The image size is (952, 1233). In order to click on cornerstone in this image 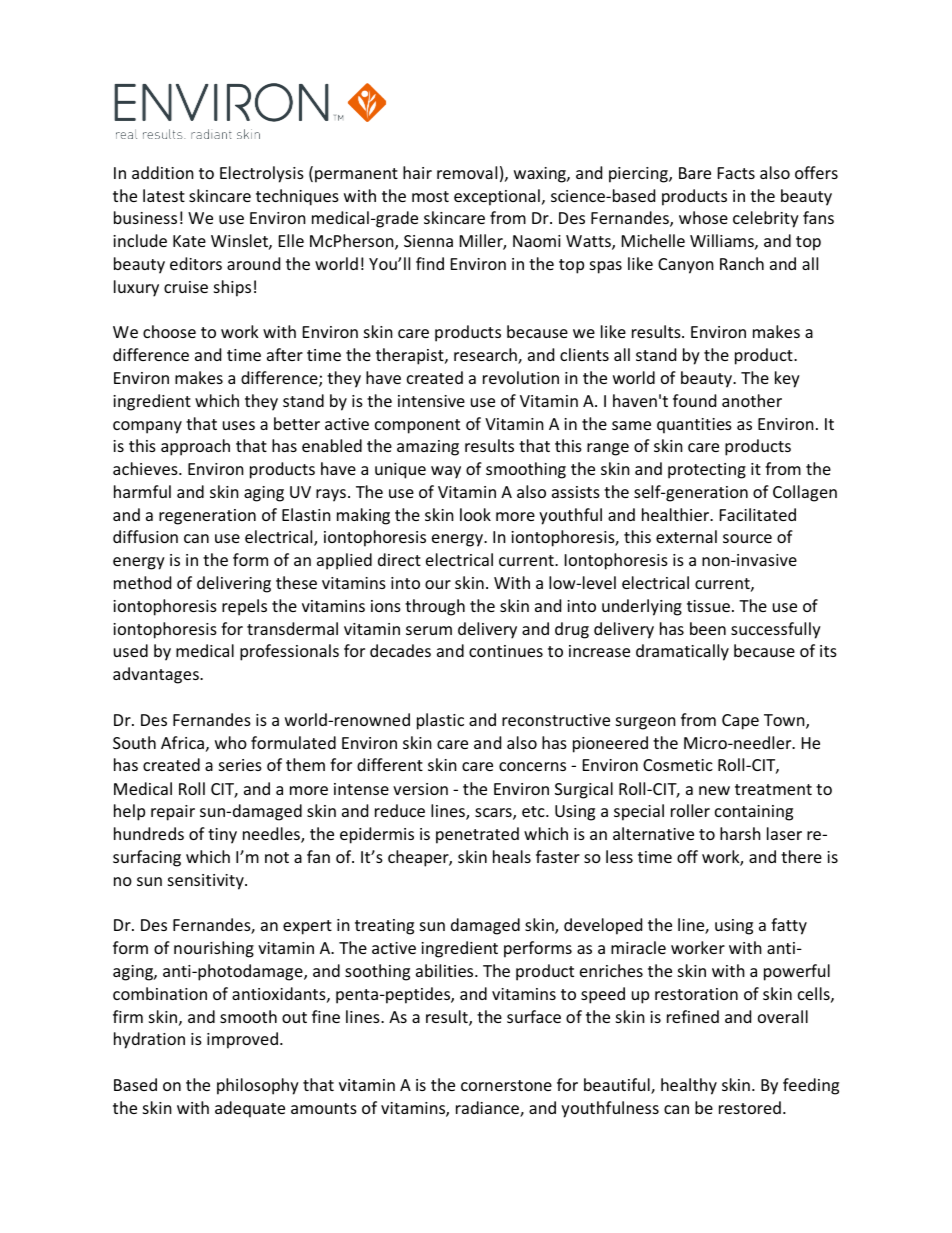, I will do `click(506, 1085)`.
